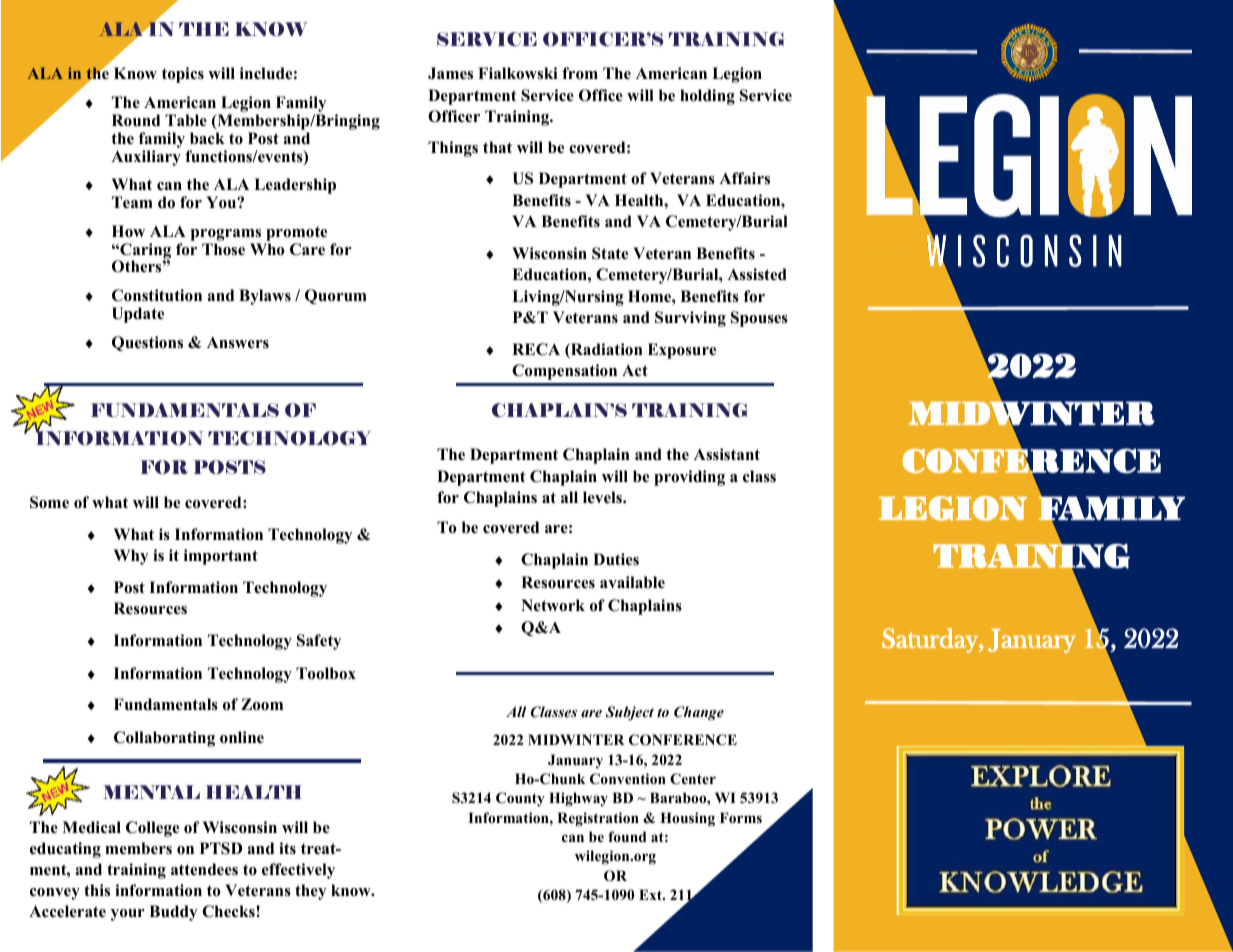 The height and width of the document is (952, 1233). I want to click on Assistant, so click(727, 454).
